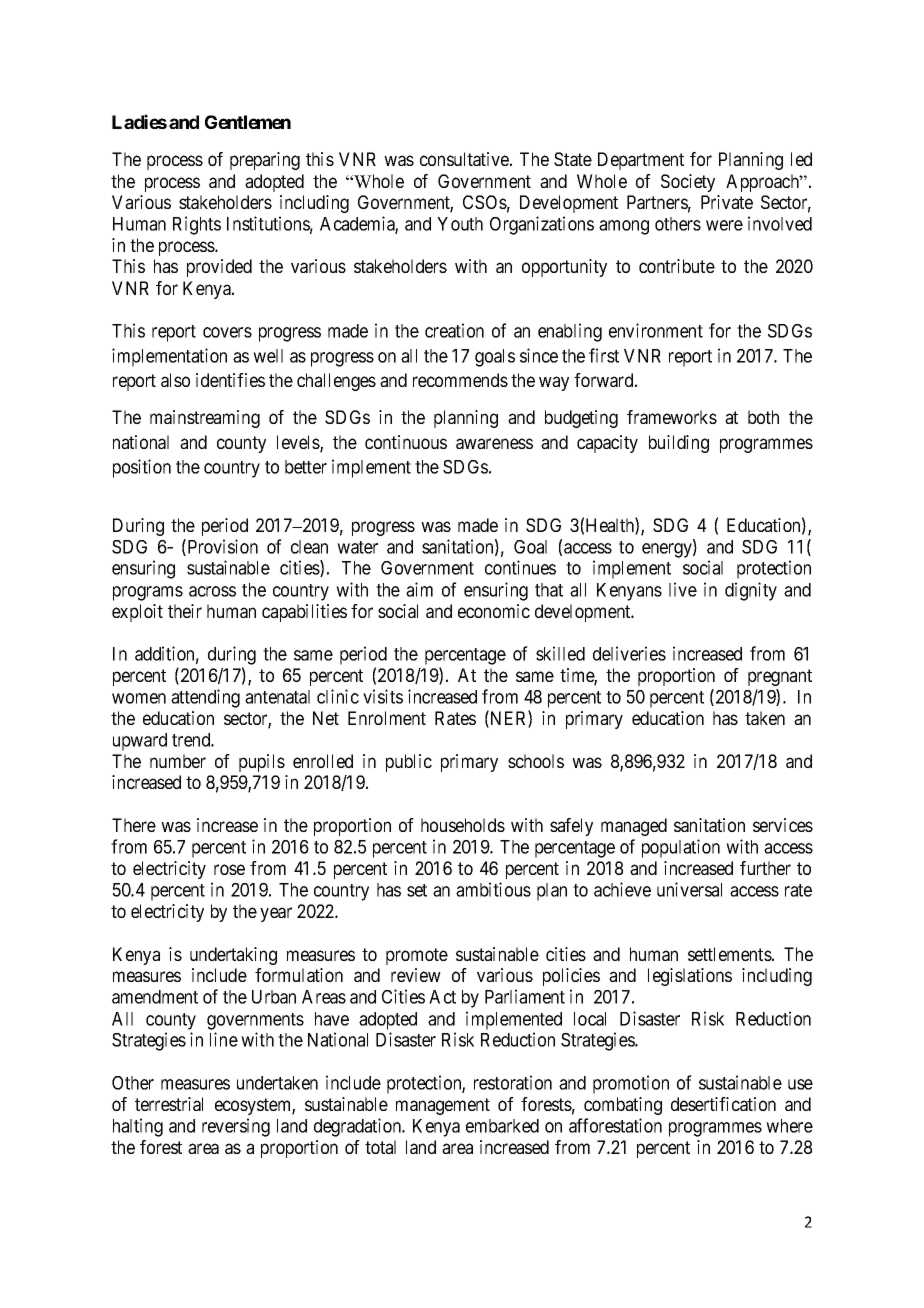 This screenshot has height=1308, width=924. Describe the element at coordinates (681, 848) in the screenshot. I see `population` at that location.
